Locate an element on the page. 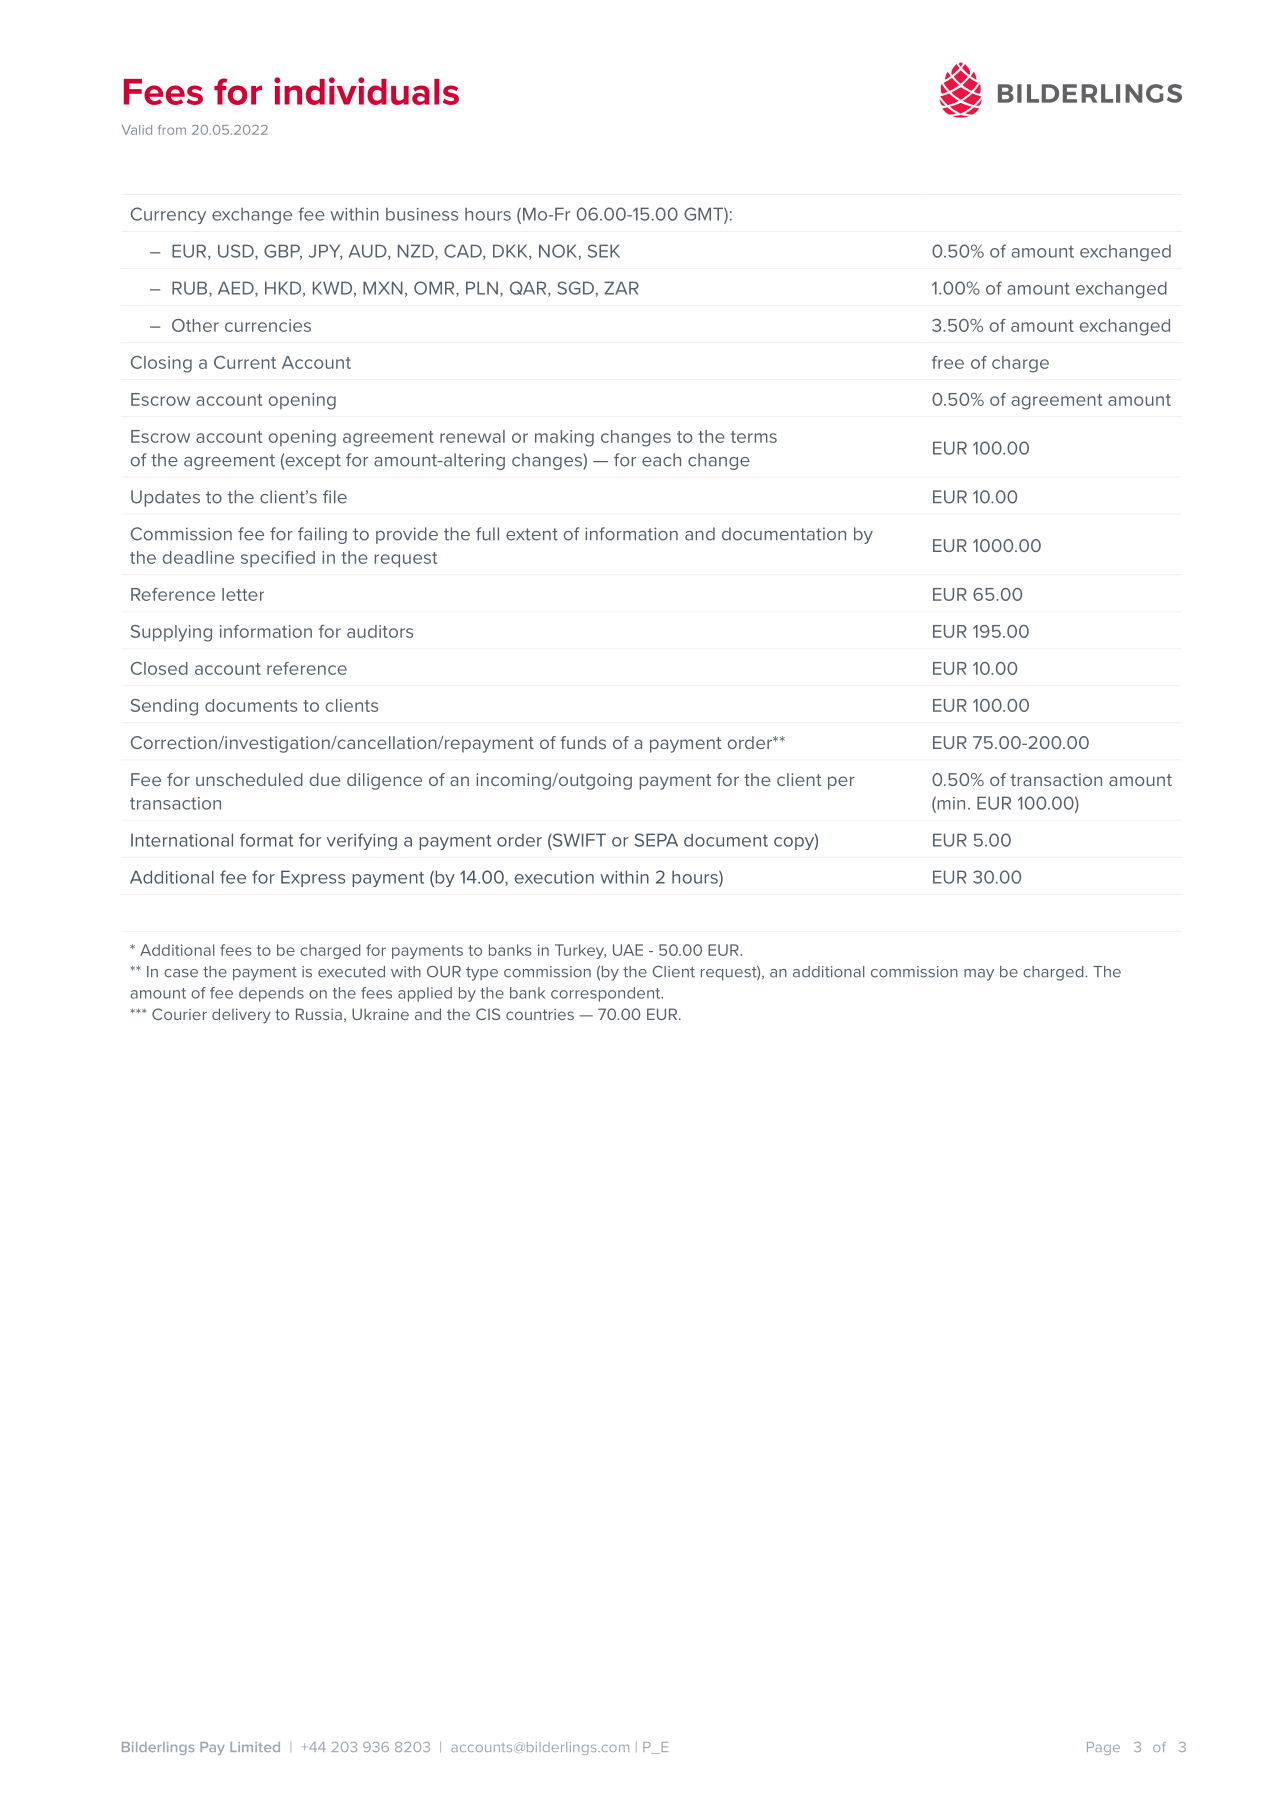 Image resolution: width=1273 pixels, height=1800 pixels. Limited is located at coordinates (255, 1747).
